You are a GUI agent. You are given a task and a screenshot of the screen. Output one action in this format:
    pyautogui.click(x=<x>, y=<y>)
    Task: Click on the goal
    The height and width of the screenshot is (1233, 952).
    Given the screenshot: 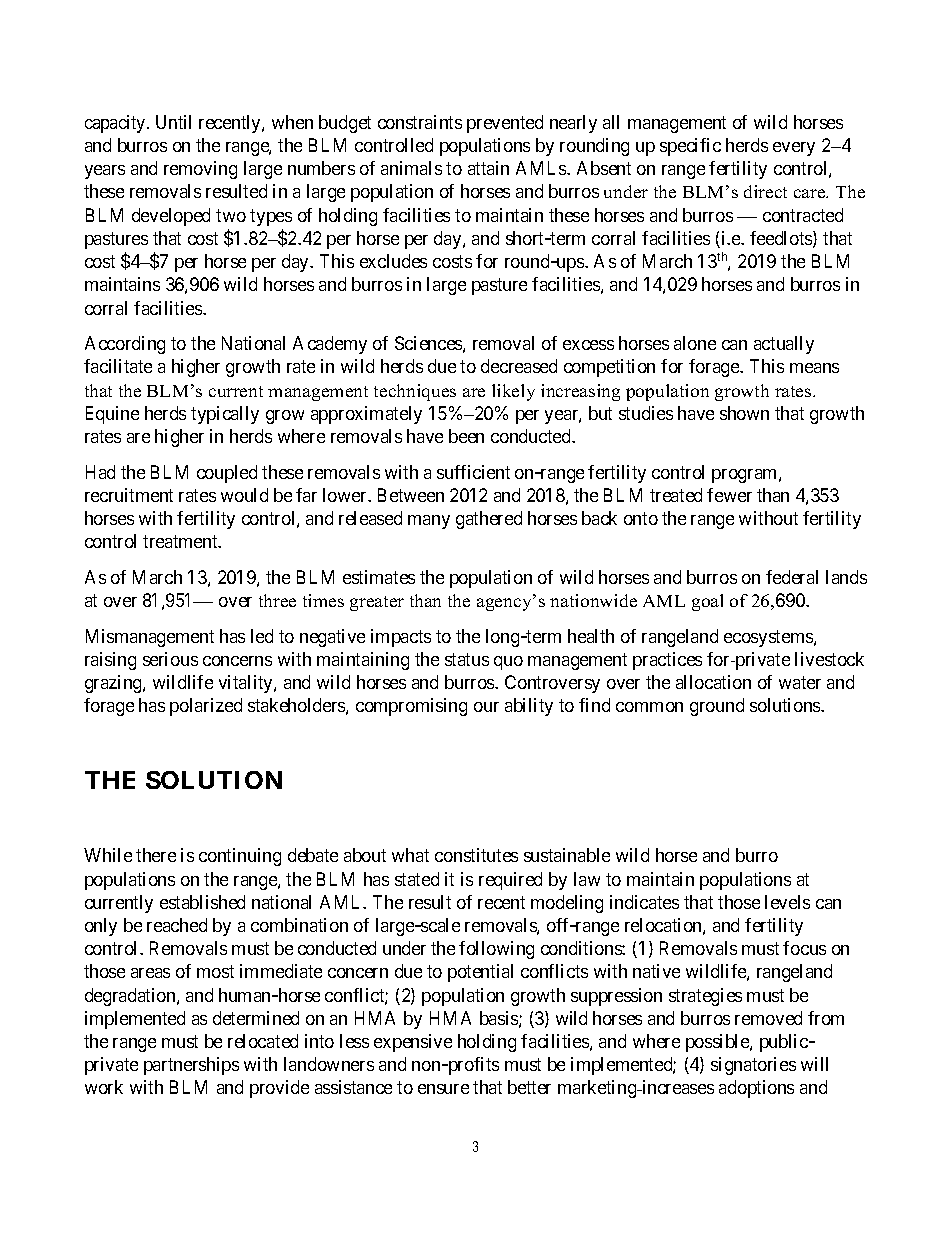 What is the action you would take?
    pyautogui.click(x=707, y=602)
